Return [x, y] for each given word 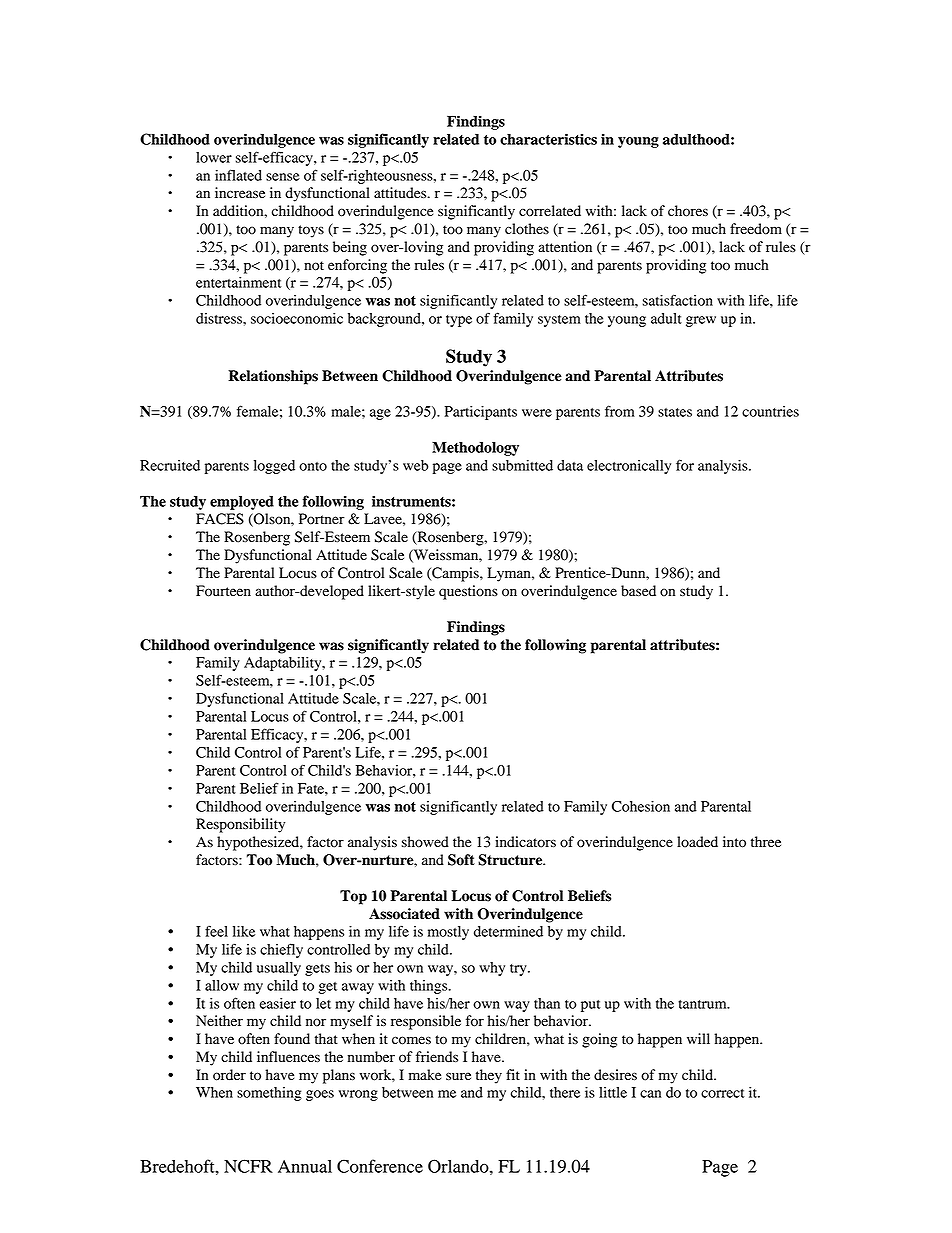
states [675, 412]
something [269, 1094]
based [638, 591]
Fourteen [223, 591]
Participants [481, 413]
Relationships [273, 377]
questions [468, 592]
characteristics [548, 139]
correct [722, 1093]
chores [688, 211]
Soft [461, 860]
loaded [697, 842]
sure [458, 1076]
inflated [238, 175]
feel [216, 931]
